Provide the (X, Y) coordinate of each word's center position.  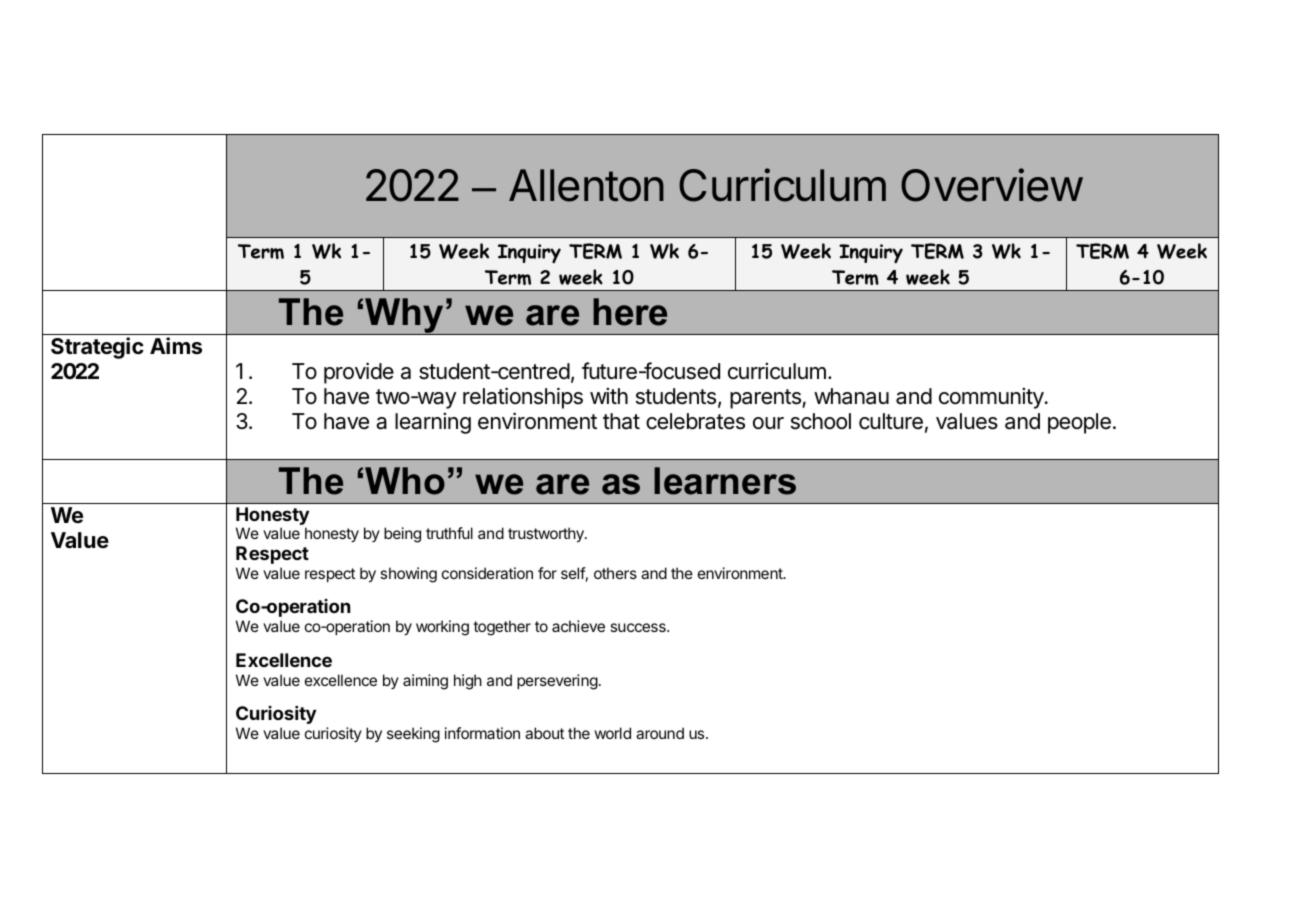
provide (359, 373)
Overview (992, 185)
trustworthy (547, 535)
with (609, 396)
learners (725, 481)
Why (404, 316)
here (630, 312)
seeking (413, 735)
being (402, 535)
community (991, 398)
